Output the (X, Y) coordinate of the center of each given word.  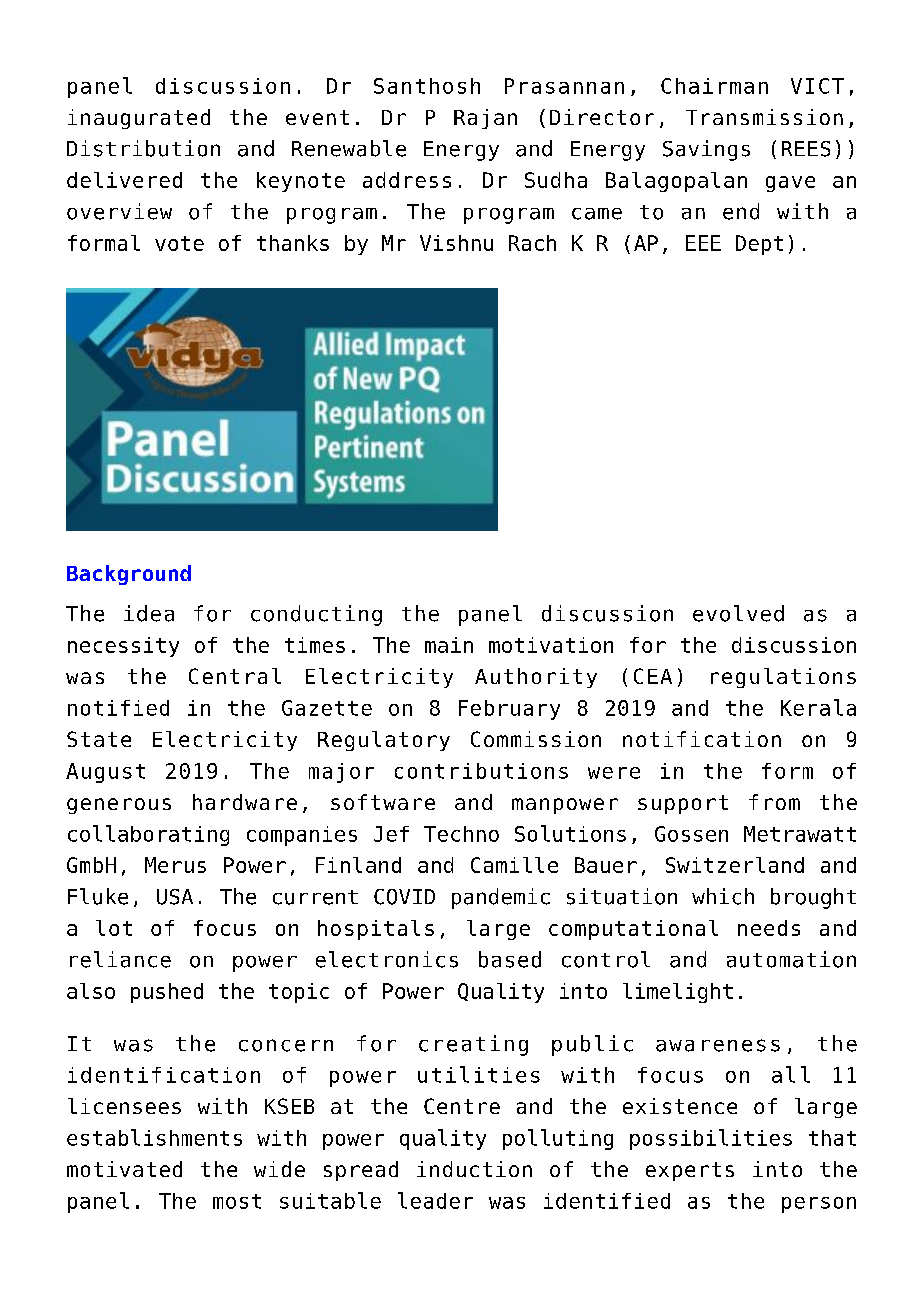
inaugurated (139, 119)
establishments (154, 1137)
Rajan (485, 119)
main (449, 645)
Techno (461, 834)
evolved (738, 613)
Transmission (764, 117)
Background (129, 575)
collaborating (148, 835)
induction (474, 1169)
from (774, 802)
